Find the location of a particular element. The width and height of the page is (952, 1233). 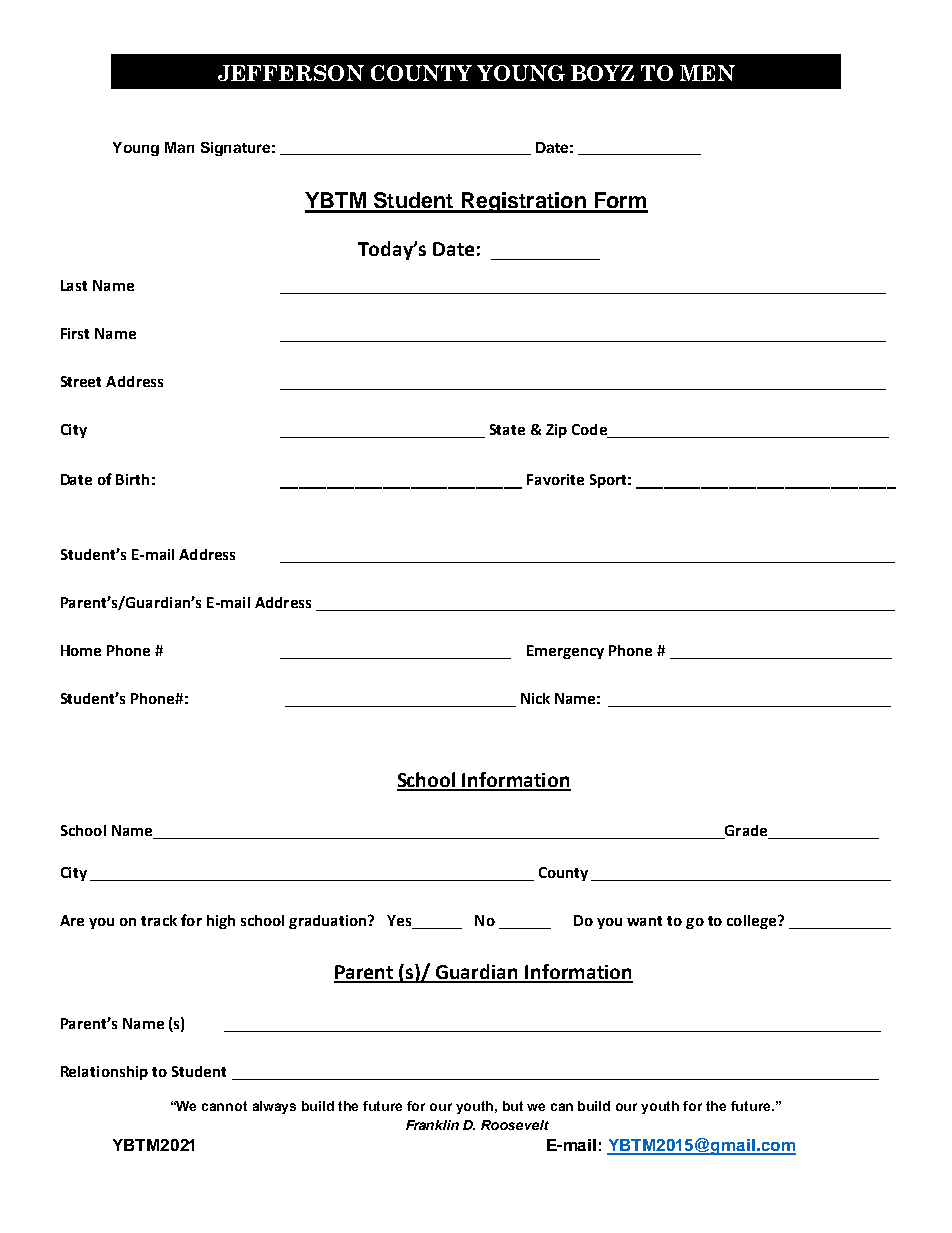

Home is located at coordinates (81, 650).
